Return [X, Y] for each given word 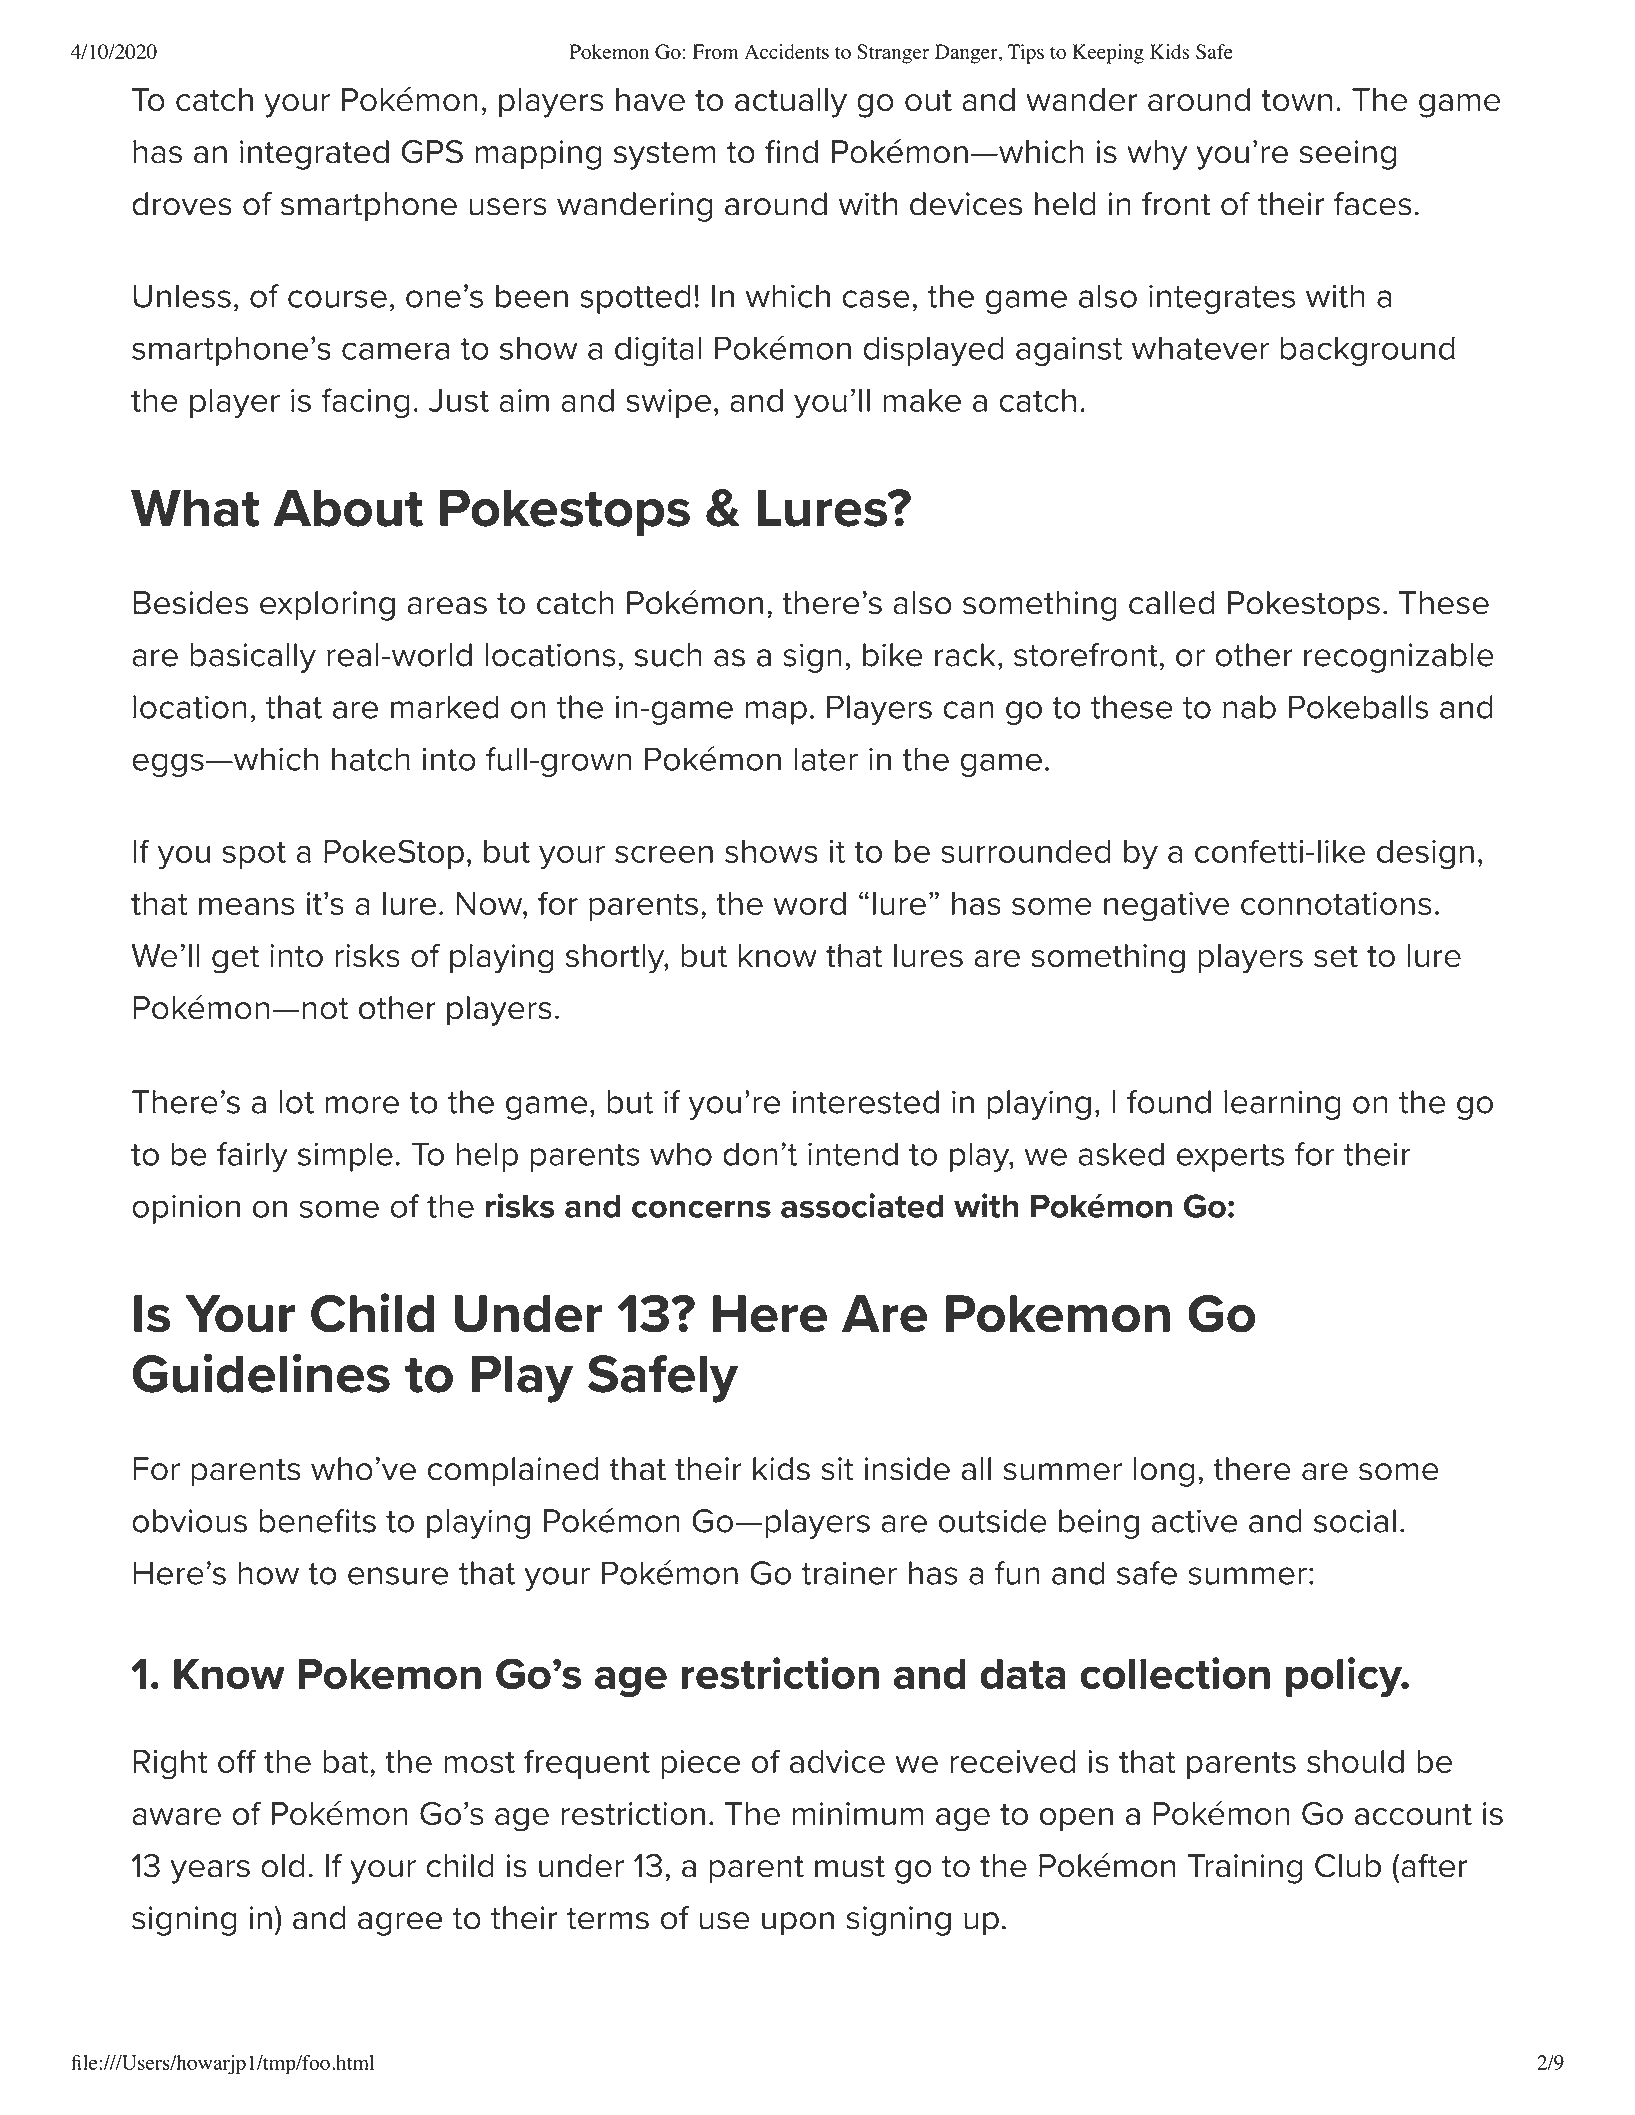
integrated [314, 155]
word [809, 903]
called [1171, 603]
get [235, 960]
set [1336, 957]
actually [791, 103]
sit [837, 1469]
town [1296, 101]
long [1164, 1472]
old [283, 1866]
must [850, 1867]
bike [893, 655]
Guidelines [261, 1373]
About [348, 508]
